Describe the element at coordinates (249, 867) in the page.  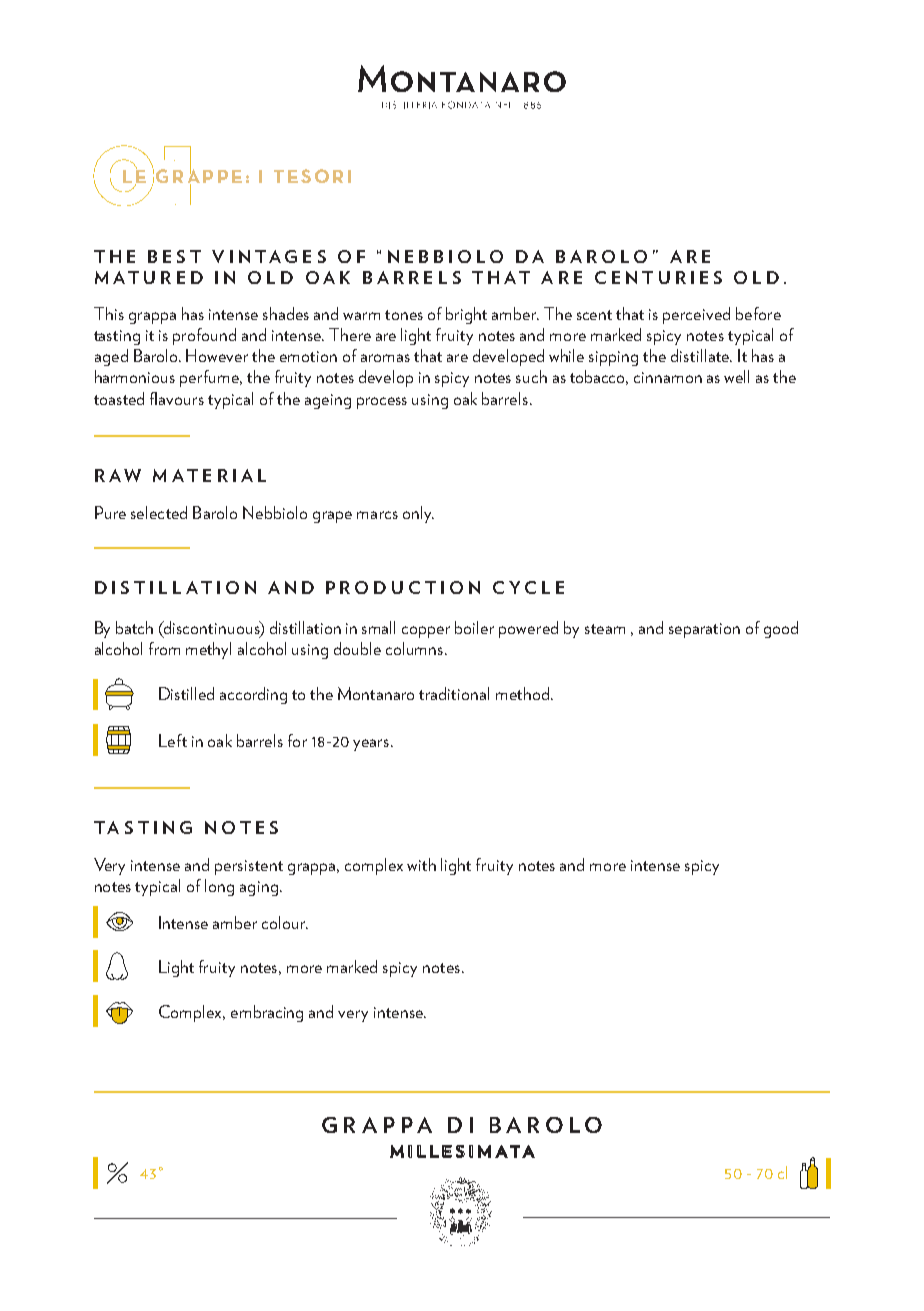
I see `persistent` at that location.
